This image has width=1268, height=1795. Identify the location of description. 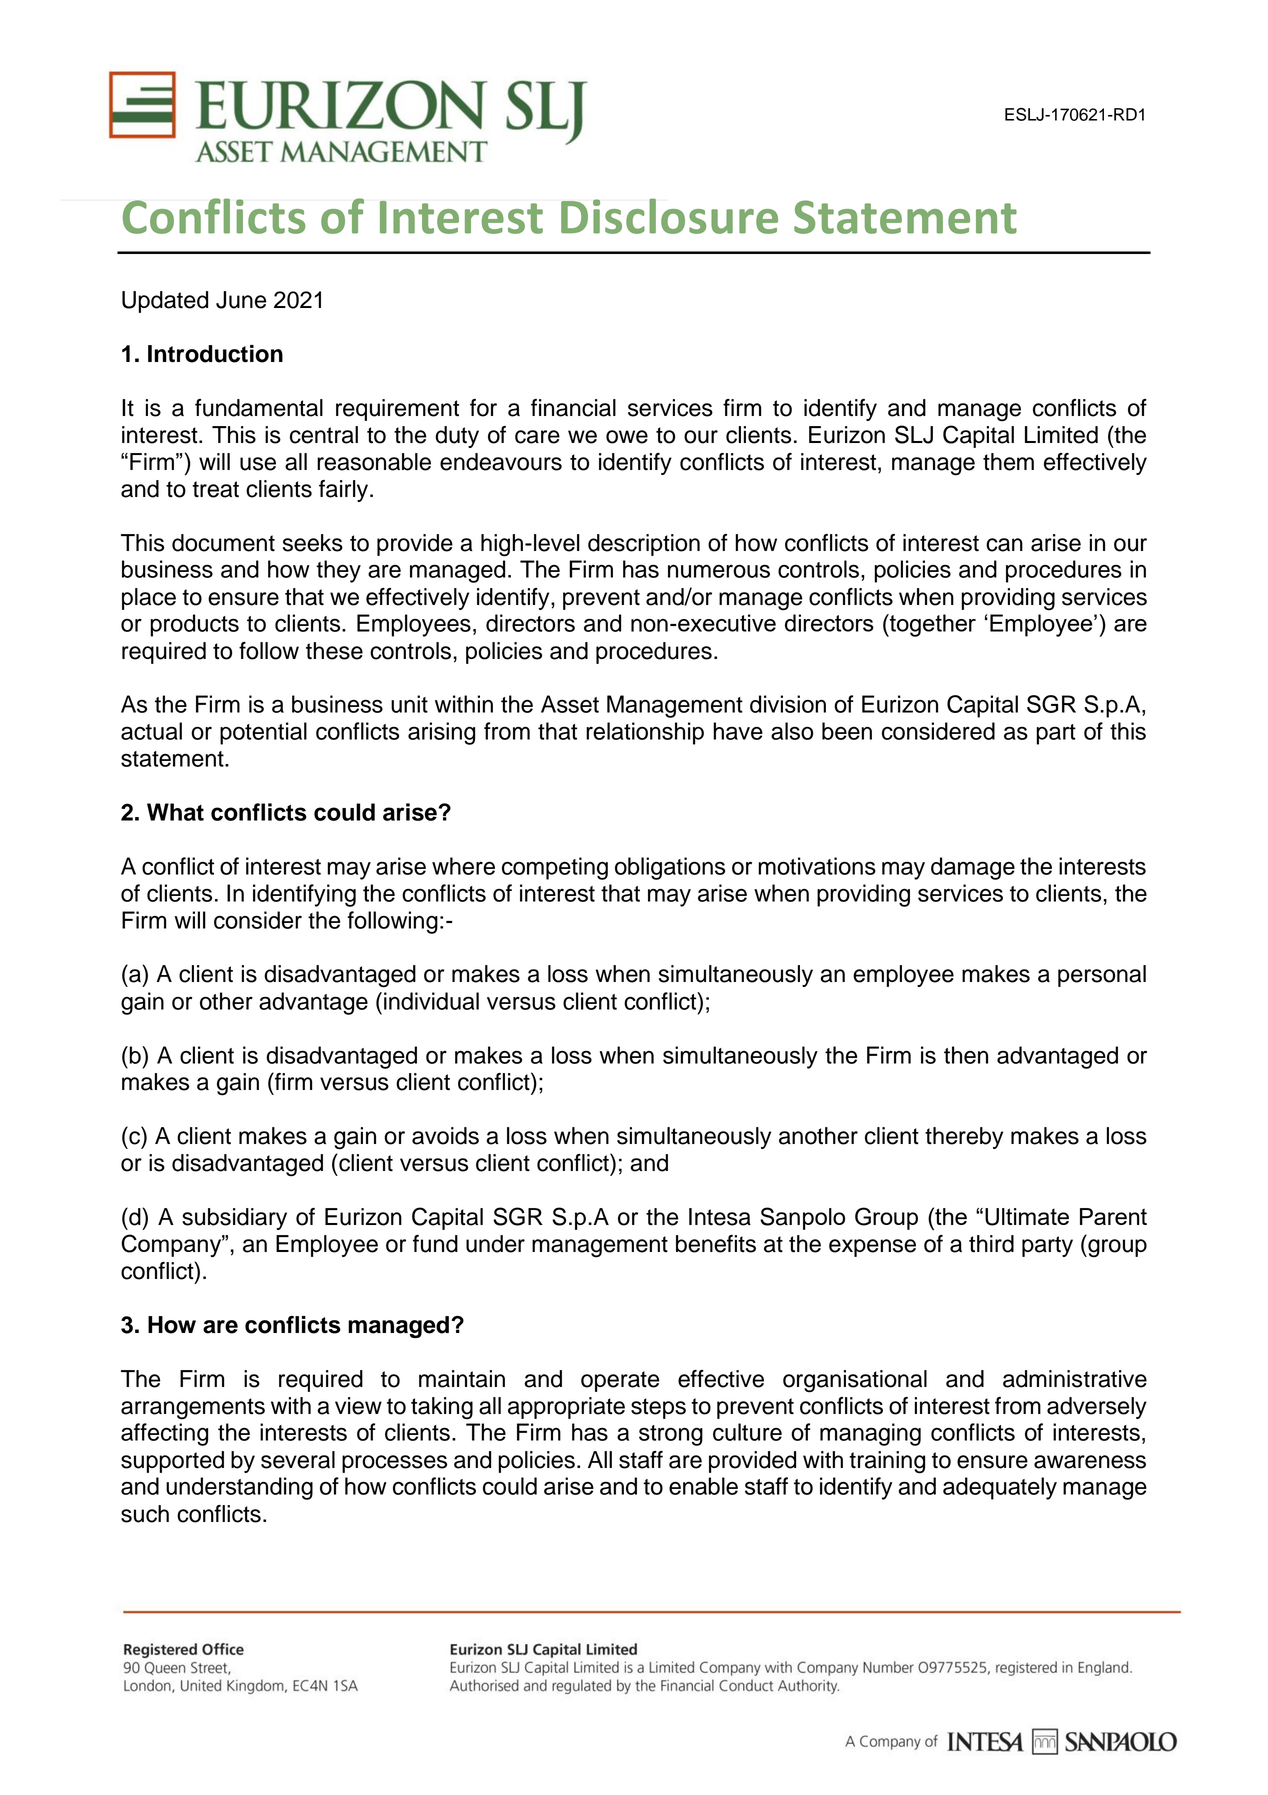
(644, 545).
